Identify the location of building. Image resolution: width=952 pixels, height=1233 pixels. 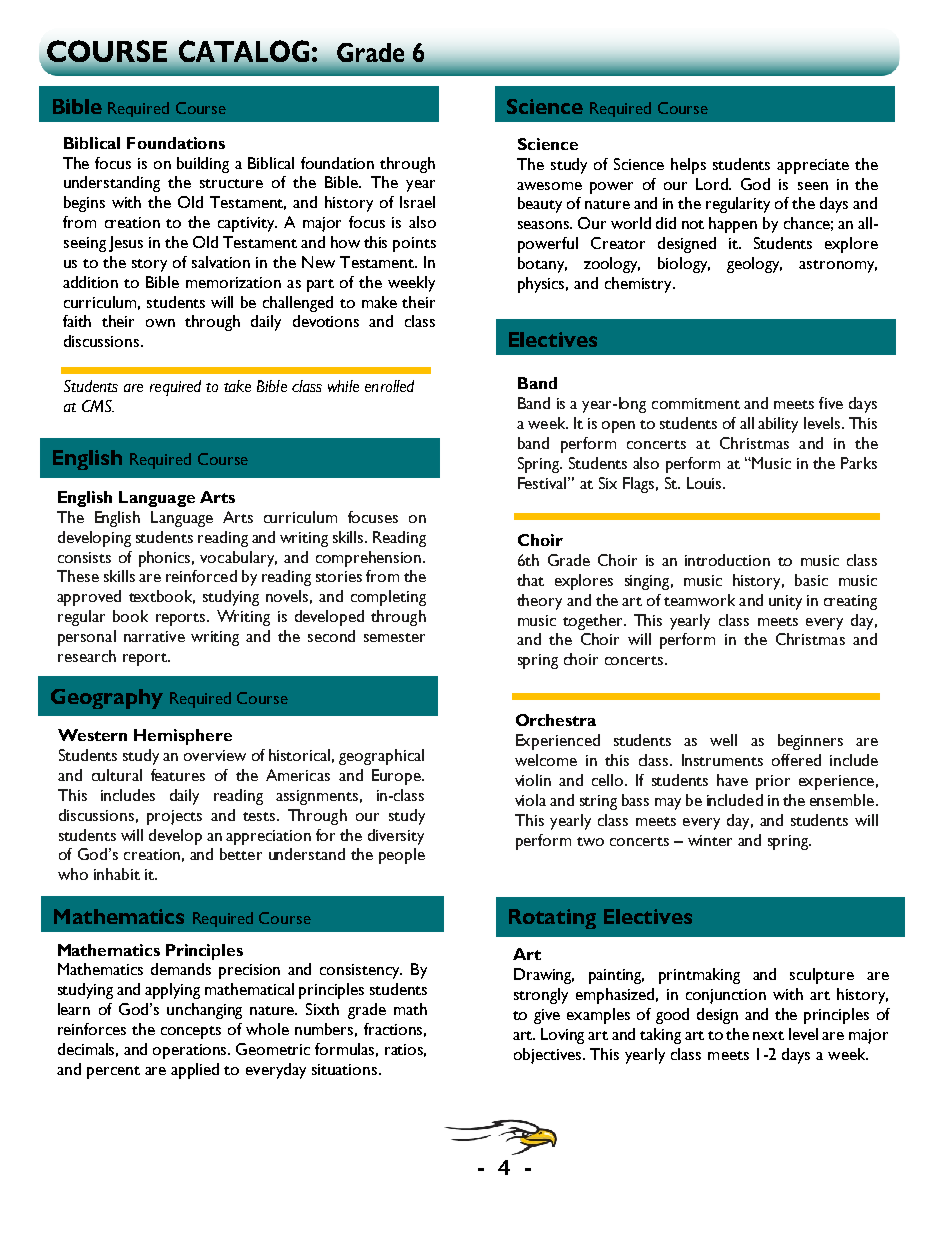
(203, 165).
